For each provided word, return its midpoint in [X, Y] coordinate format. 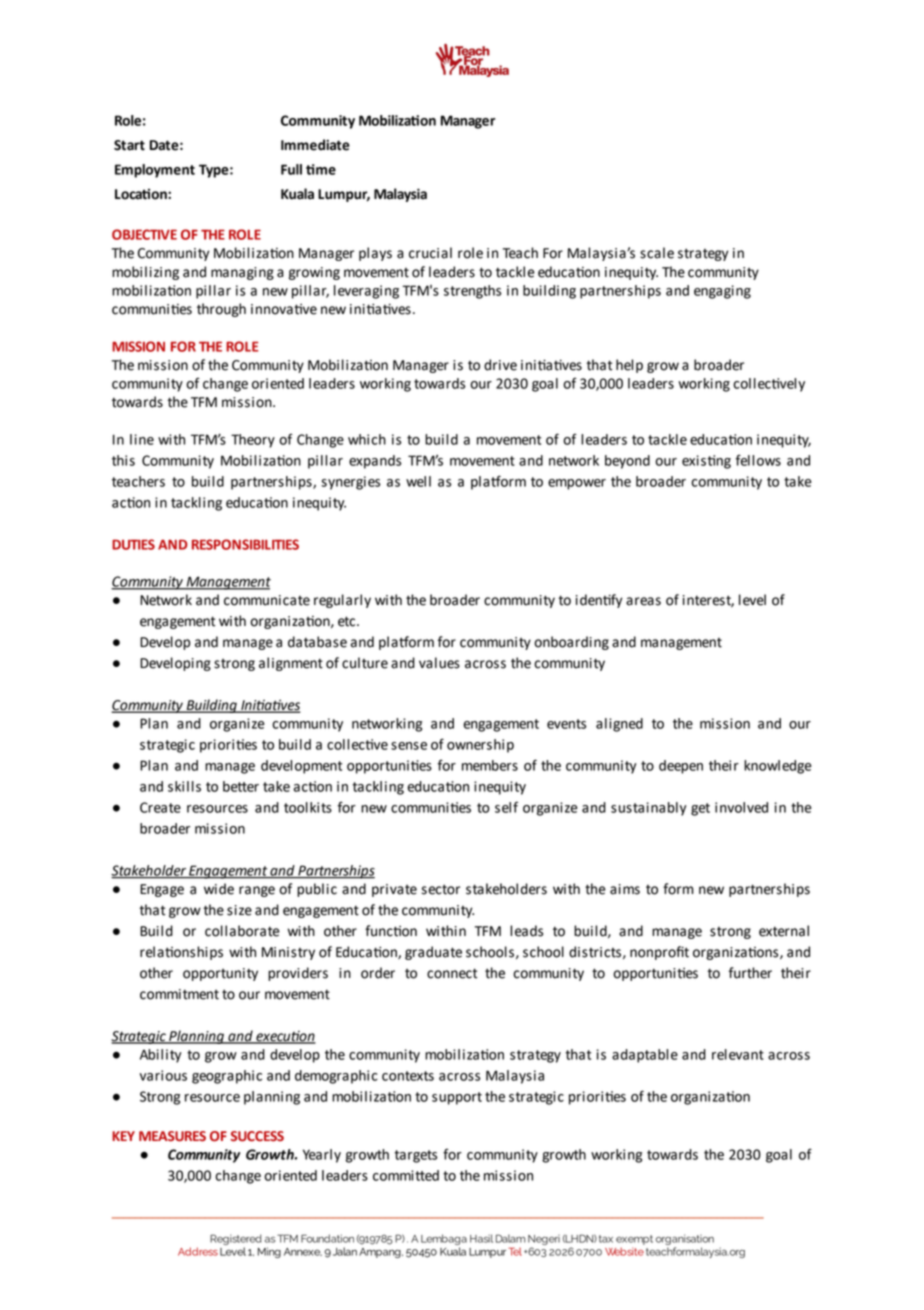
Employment [155, 171]
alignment [291, 664]
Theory [253, 441]
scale [657, 253]
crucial [430, 253]
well [418, 481]
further [750, 973]
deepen [681, 767]
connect [452, 973]
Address [198, 1251]
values [439, 663]
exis [695, 460]
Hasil [481, 1238]
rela [153, 952]
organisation [685, 1241]
